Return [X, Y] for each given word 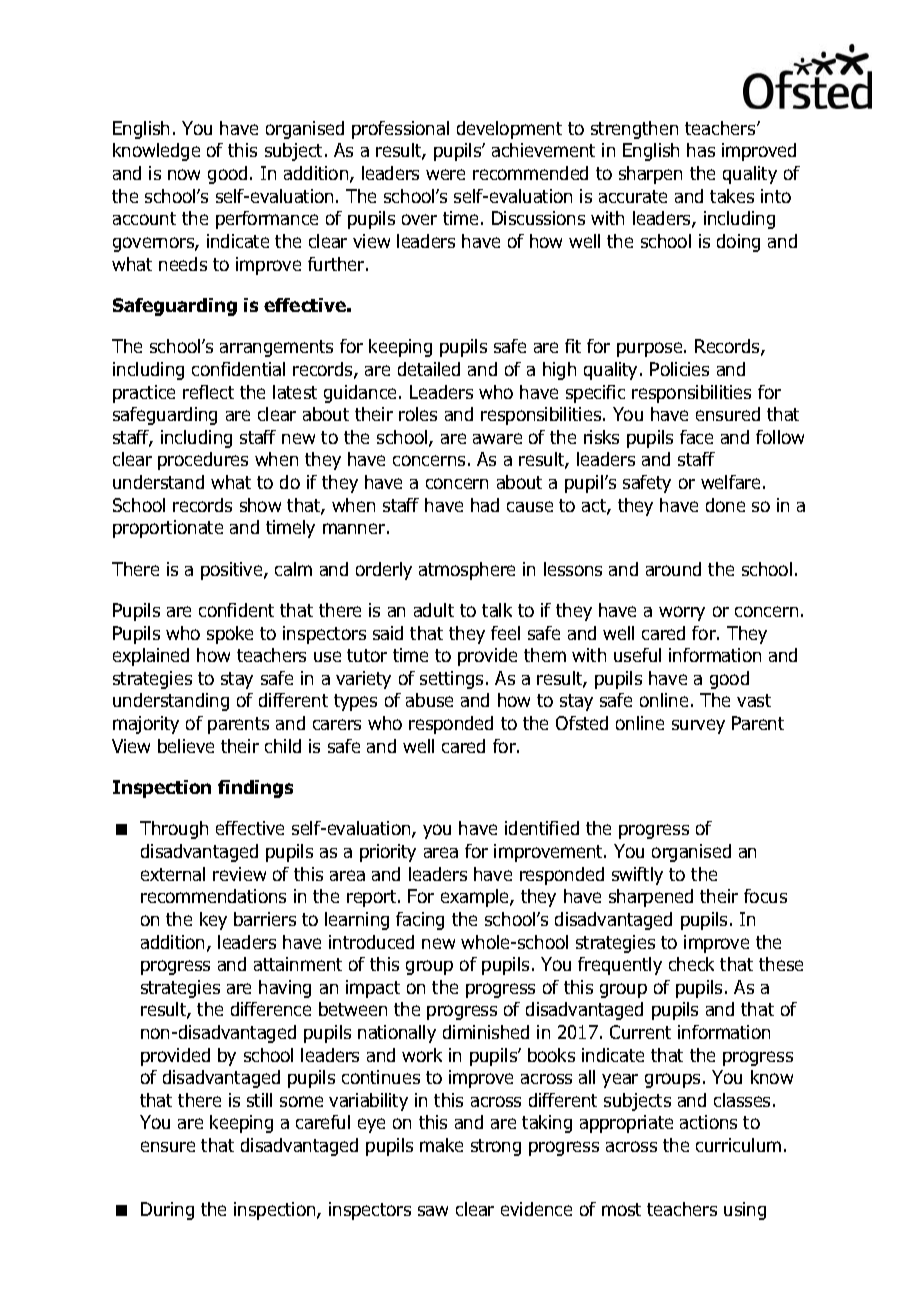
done [725, 505]
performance [267, 220]
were [445, 174]
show [260, 505]
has [701, 150]
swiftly [637, 876]
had [485, 505]
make [441, 1145]
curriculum [738, 1145]
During [167, 1211]
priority [388, 853]
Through [174, 830]
